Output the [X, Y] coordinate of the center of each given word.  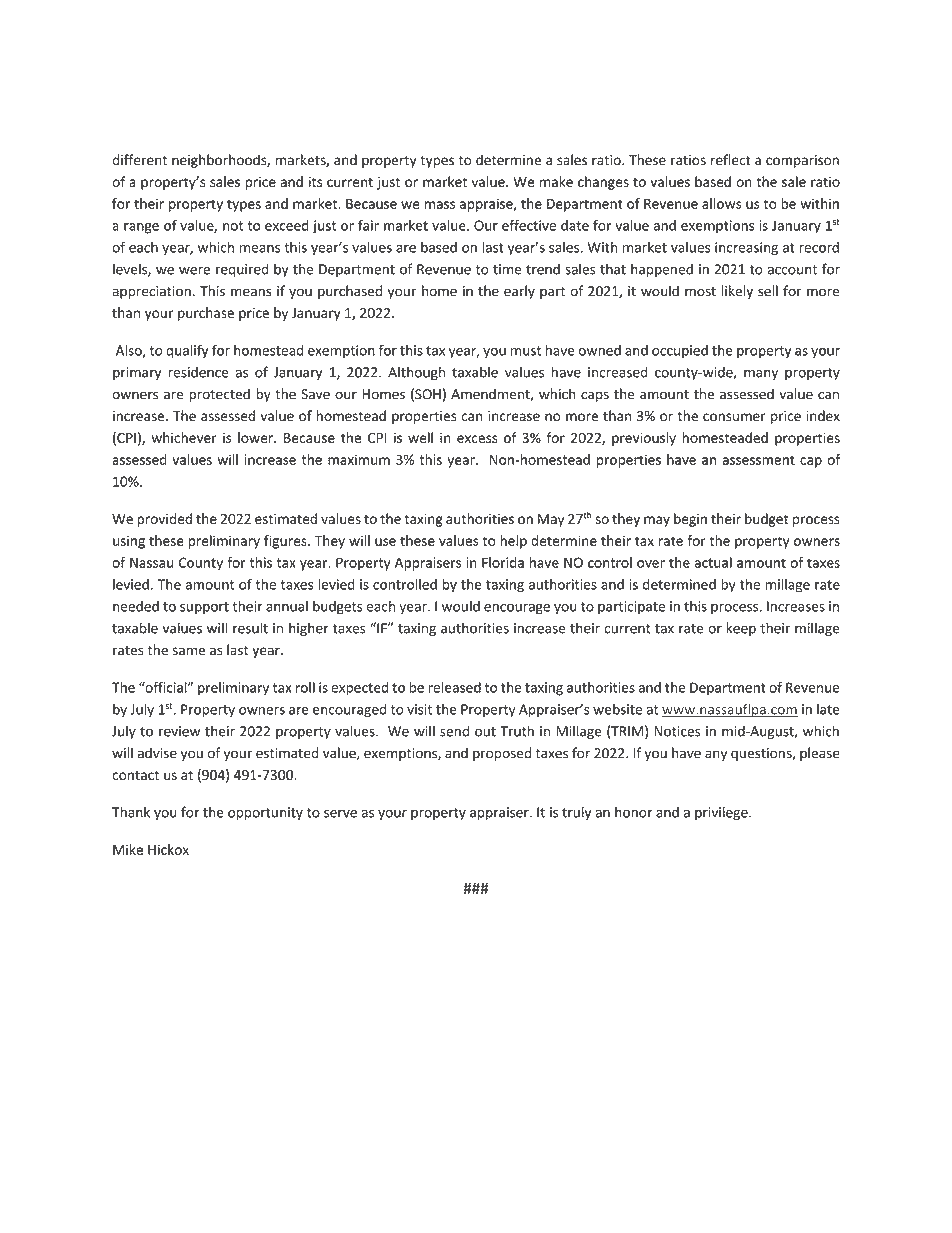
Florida [503, 562]
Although [416, 373]
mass [439, 205]
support [204, 608]
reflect [731, 160]
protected [219, 395]
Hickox [168, 849]
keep [741, 629]
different [139, 160]
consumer [734, 417]
